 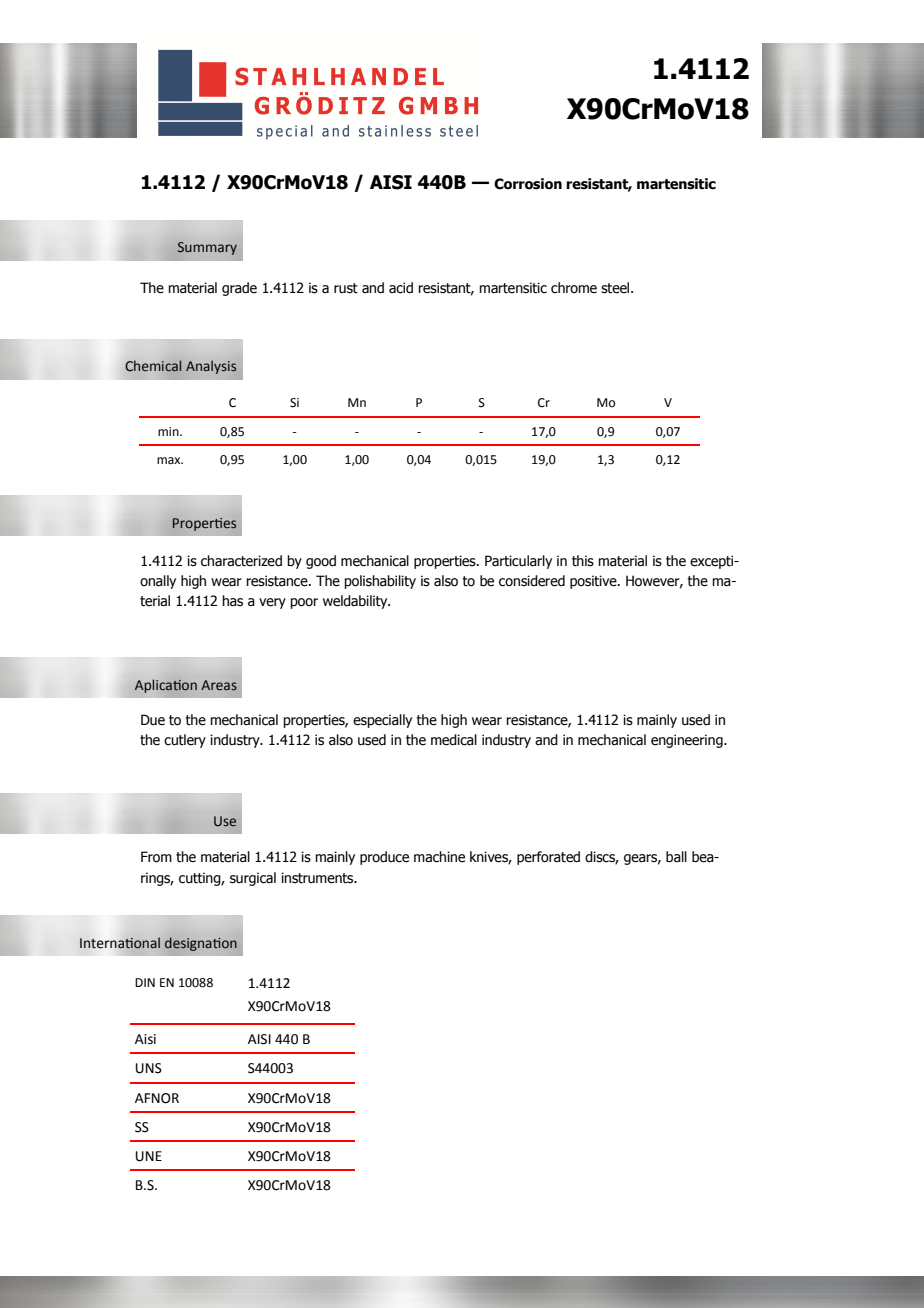 I want to click on UNE, so click(x=149, y=1156).
